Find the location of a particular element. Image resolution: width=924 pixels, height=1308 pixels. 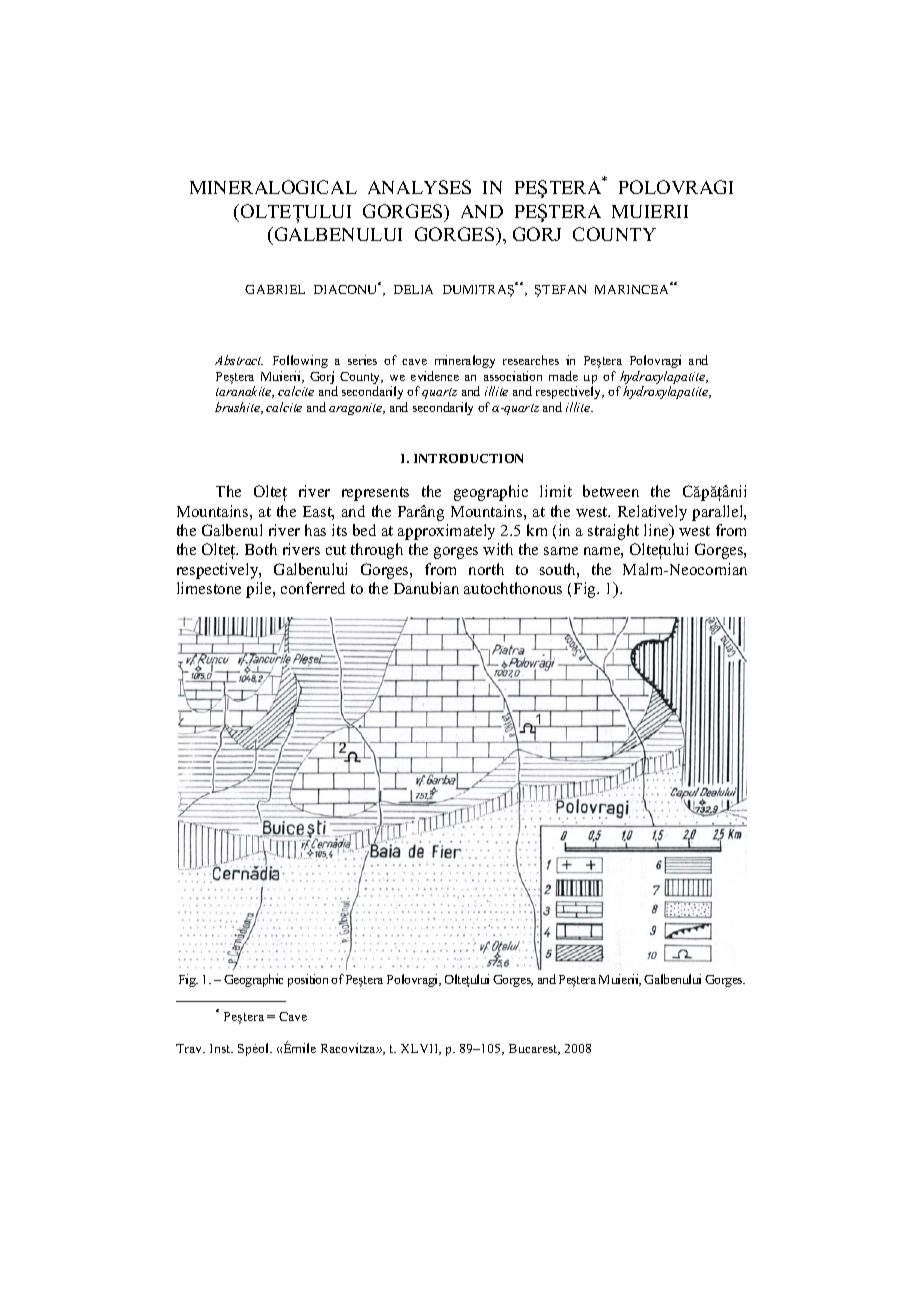

ANALYSES is located at coordinates (419, 187).
